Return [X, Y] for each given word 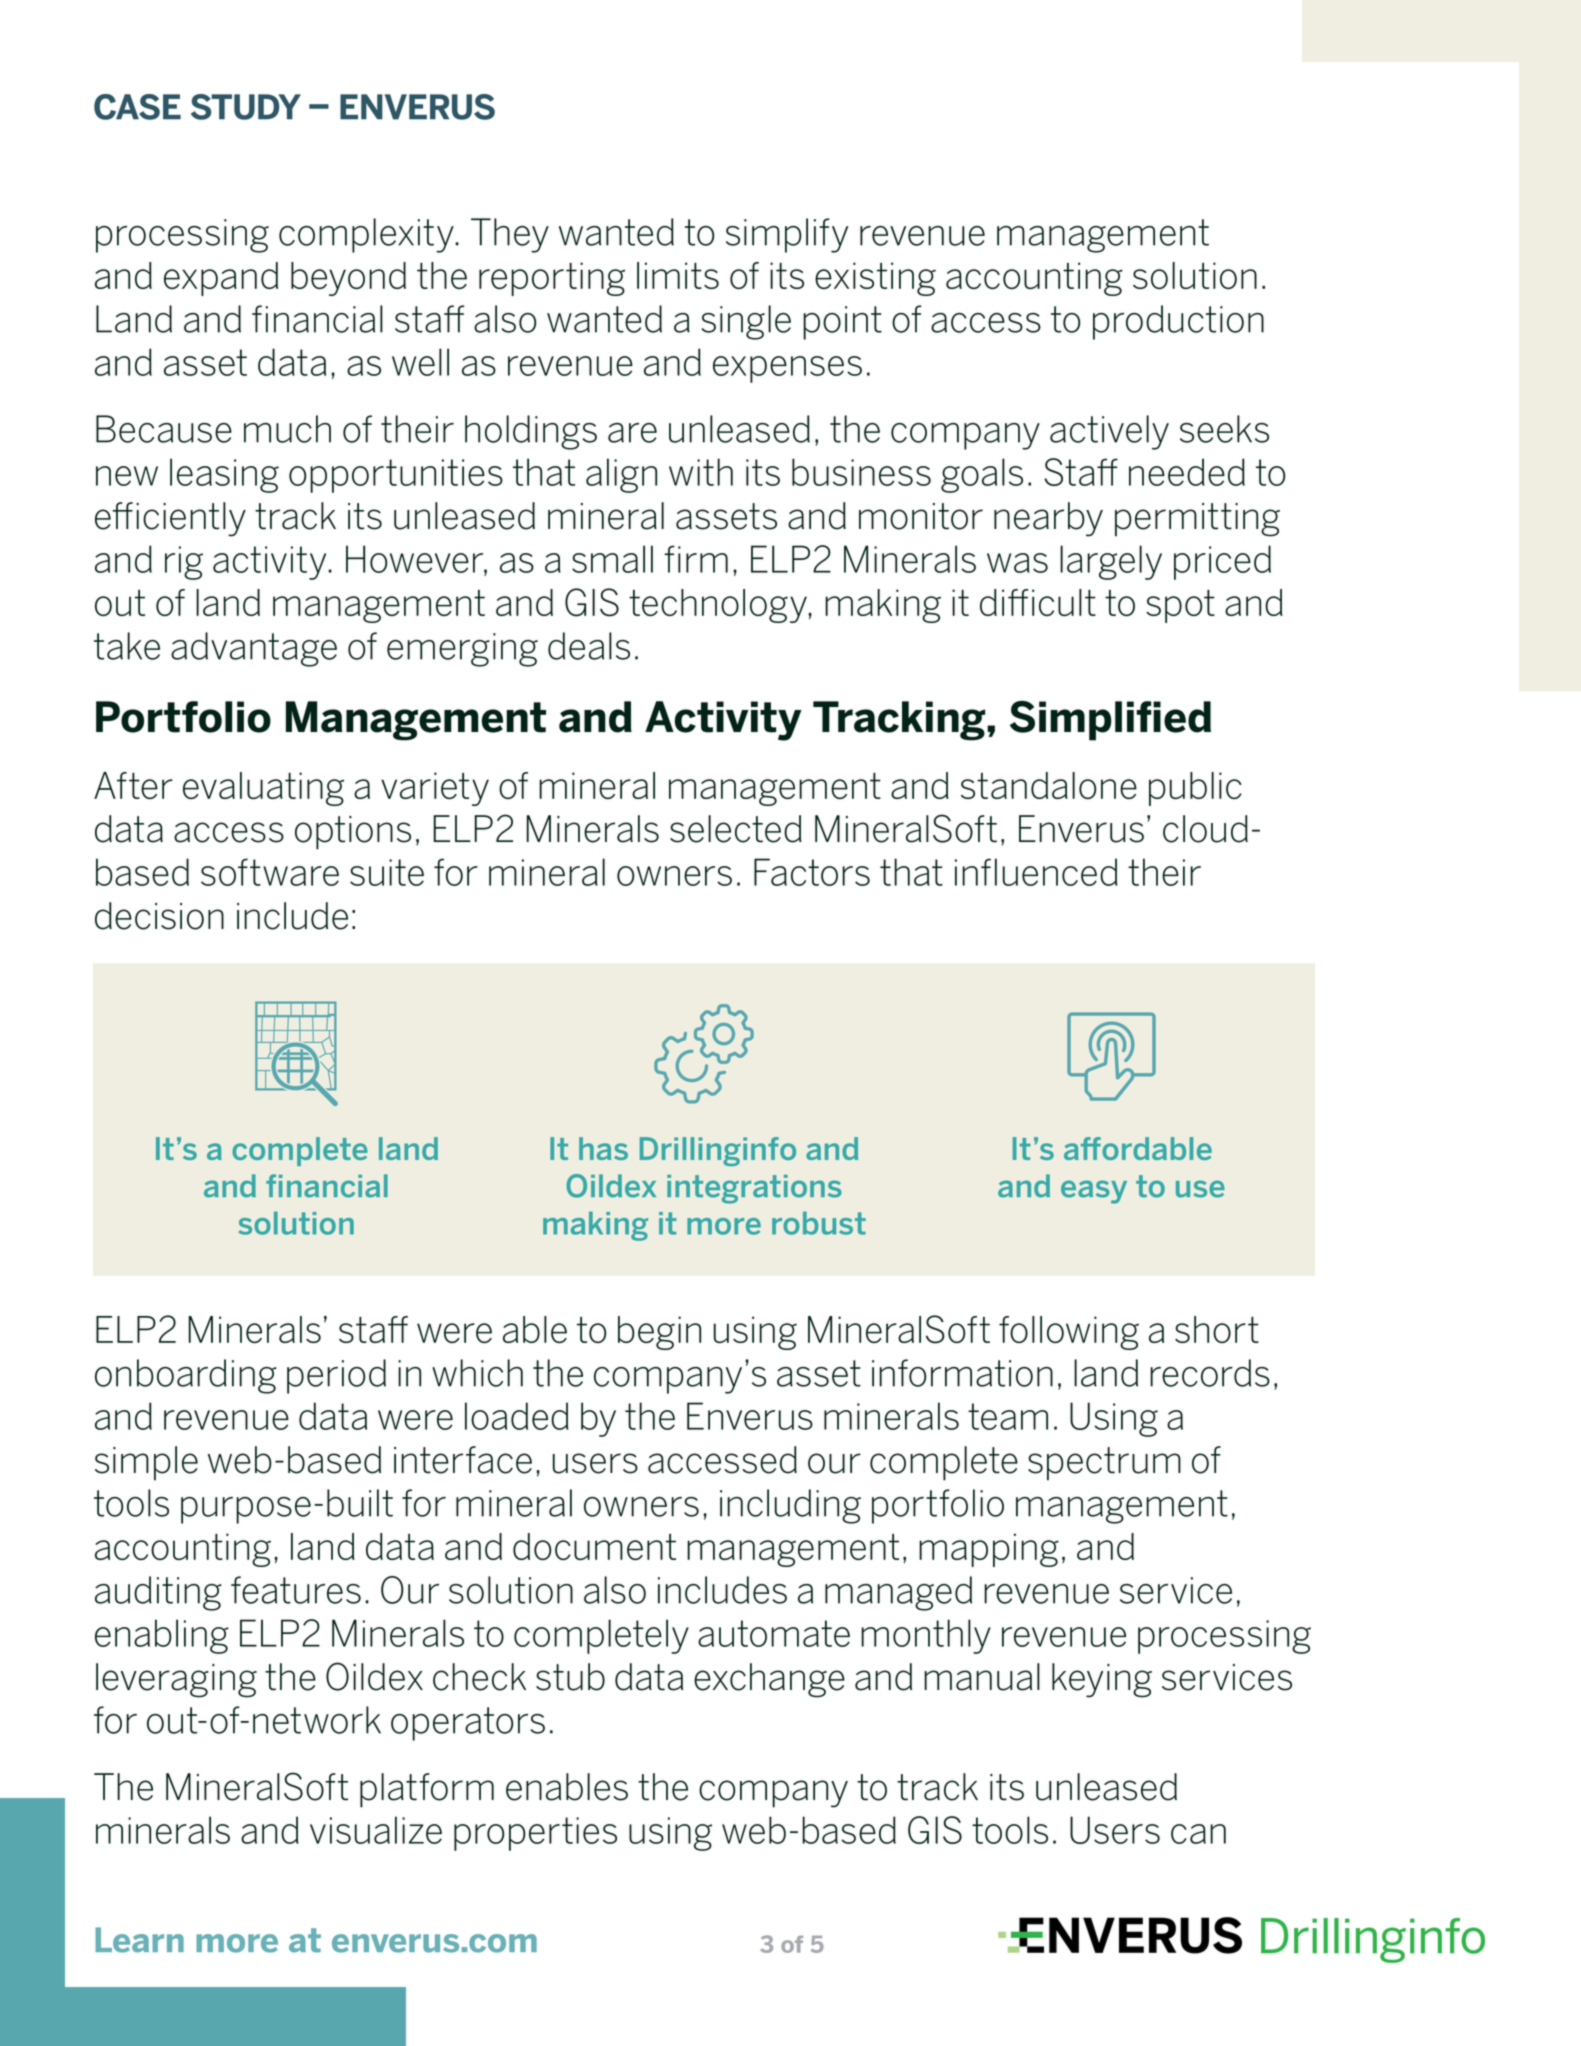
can [1198, 1834]
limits [678, 275]
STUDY [246, 107]
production [1178, 322]
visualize [376, 1830]
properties [535, 1834]
